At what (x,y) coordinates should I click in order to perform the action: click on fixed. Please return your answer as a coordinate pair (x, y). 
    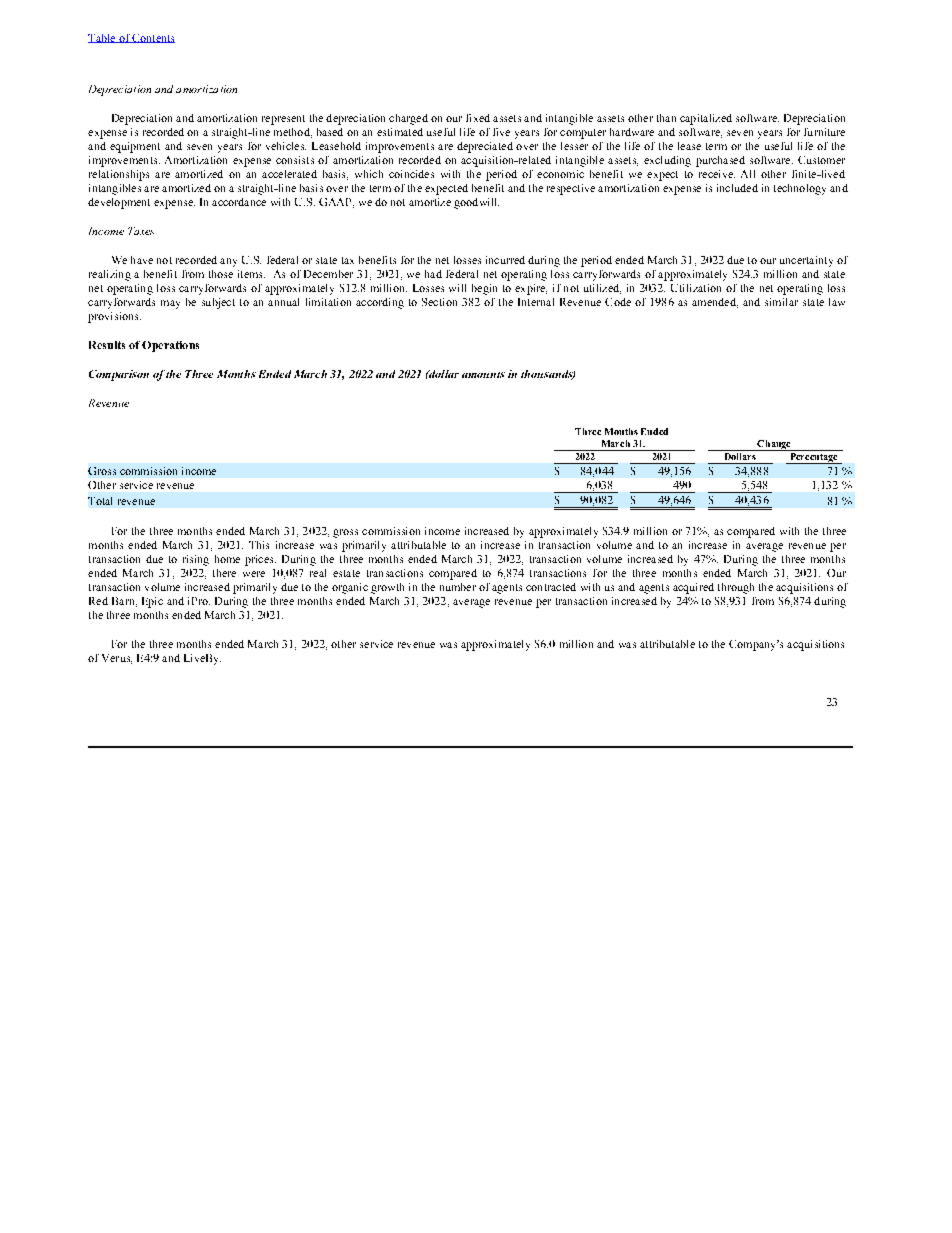
    Looking at the image, I should click on (478, 118).
